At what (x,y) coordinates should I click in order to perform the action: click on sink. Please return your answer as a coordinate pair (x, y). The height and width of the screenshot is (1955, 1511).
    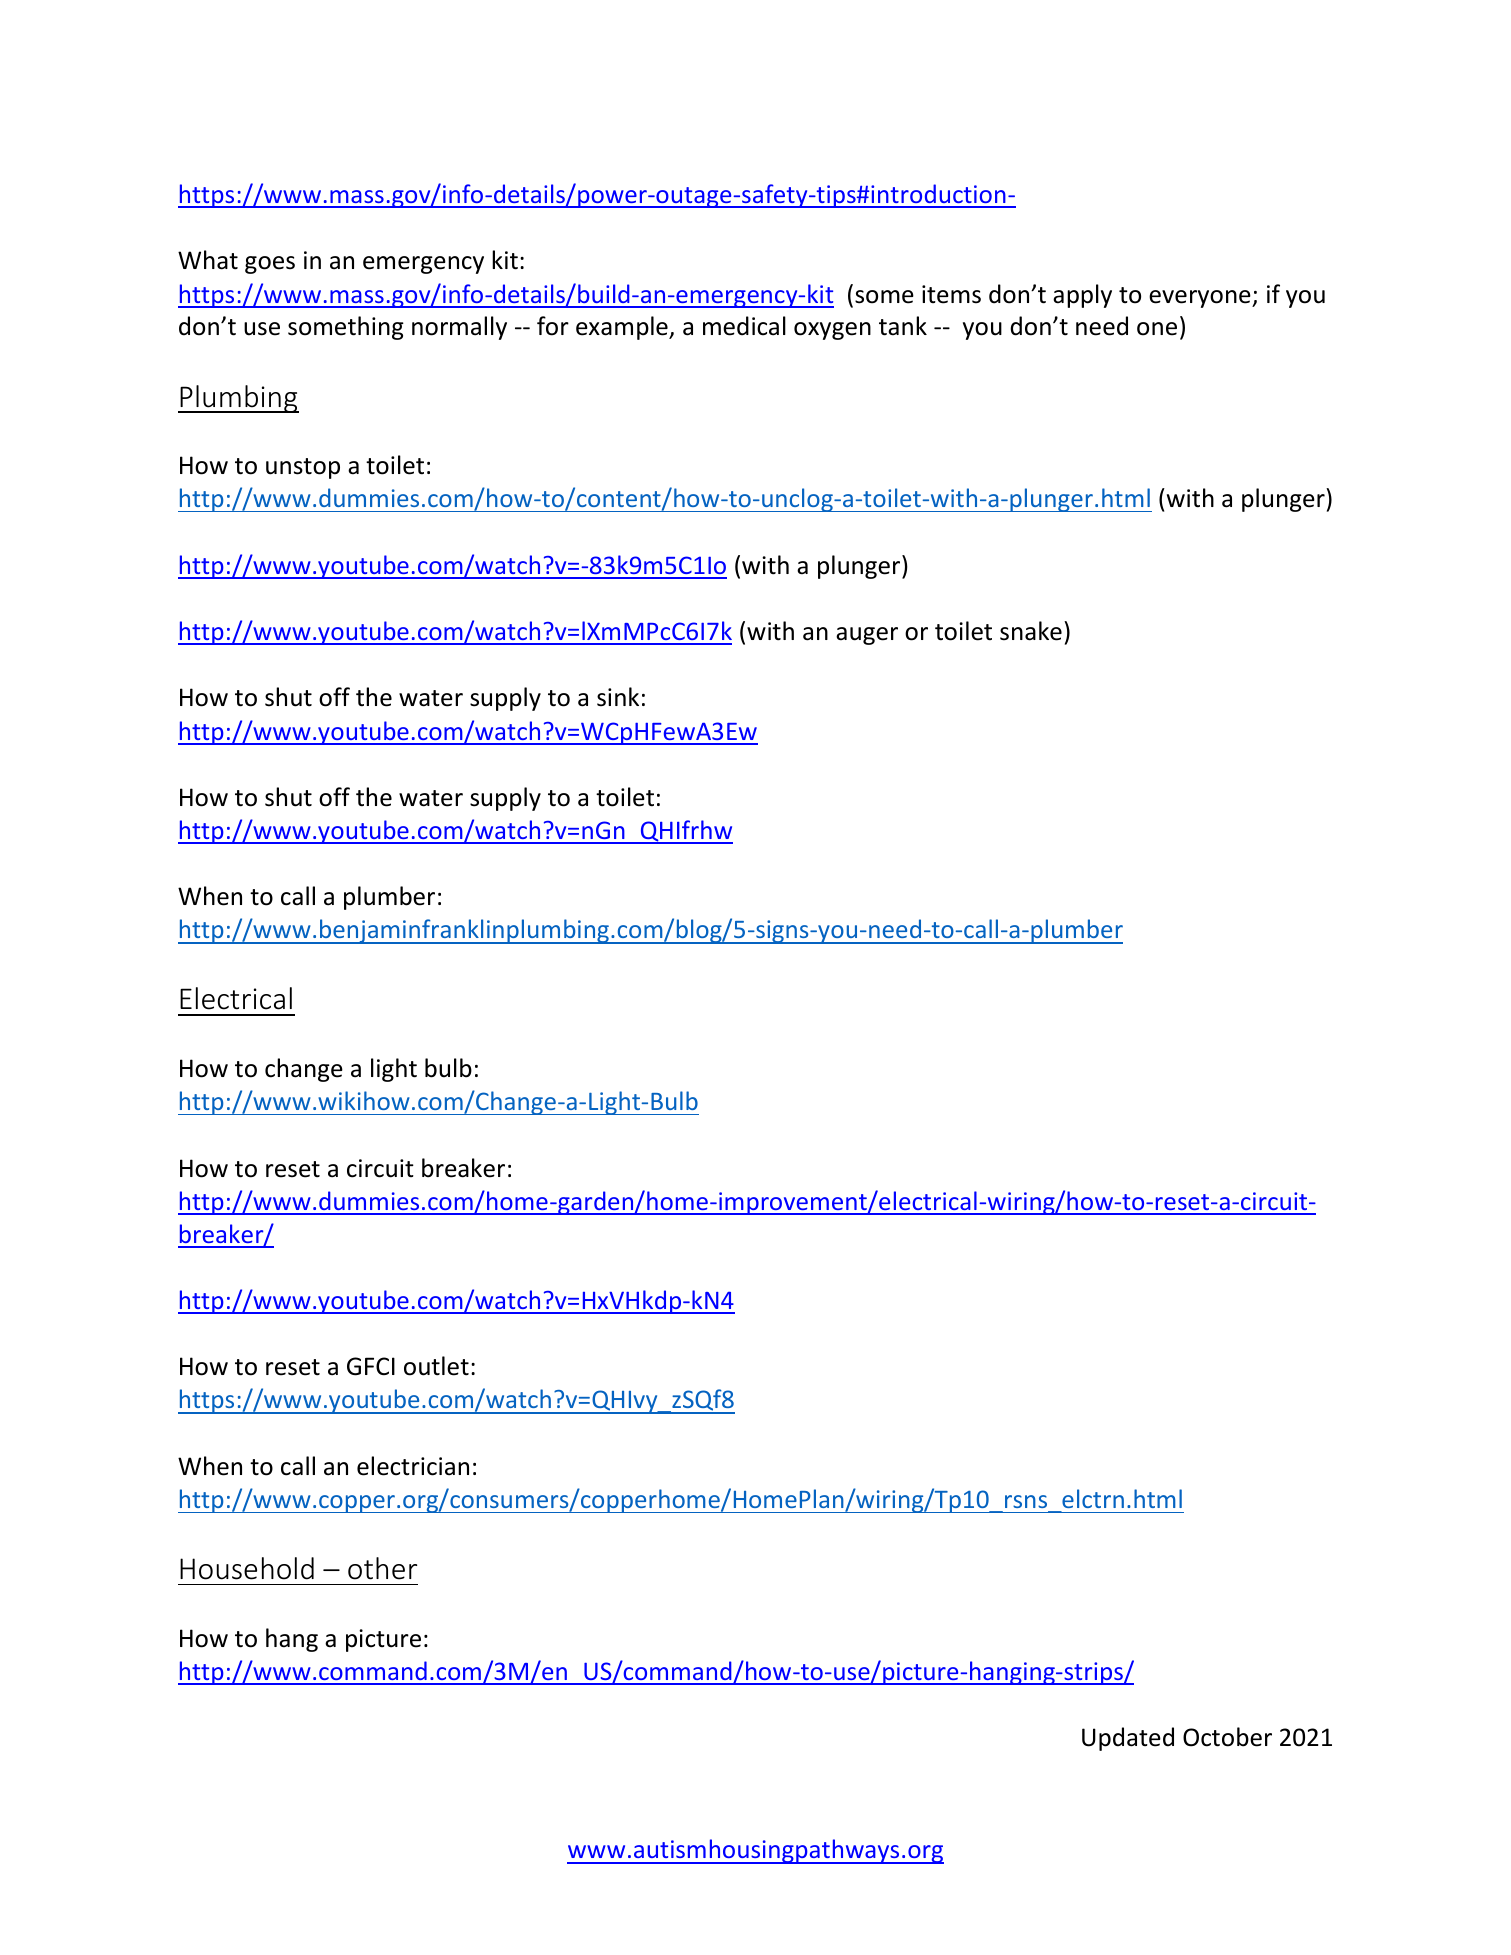
    Looking at the image, I should click on (618, 697).
